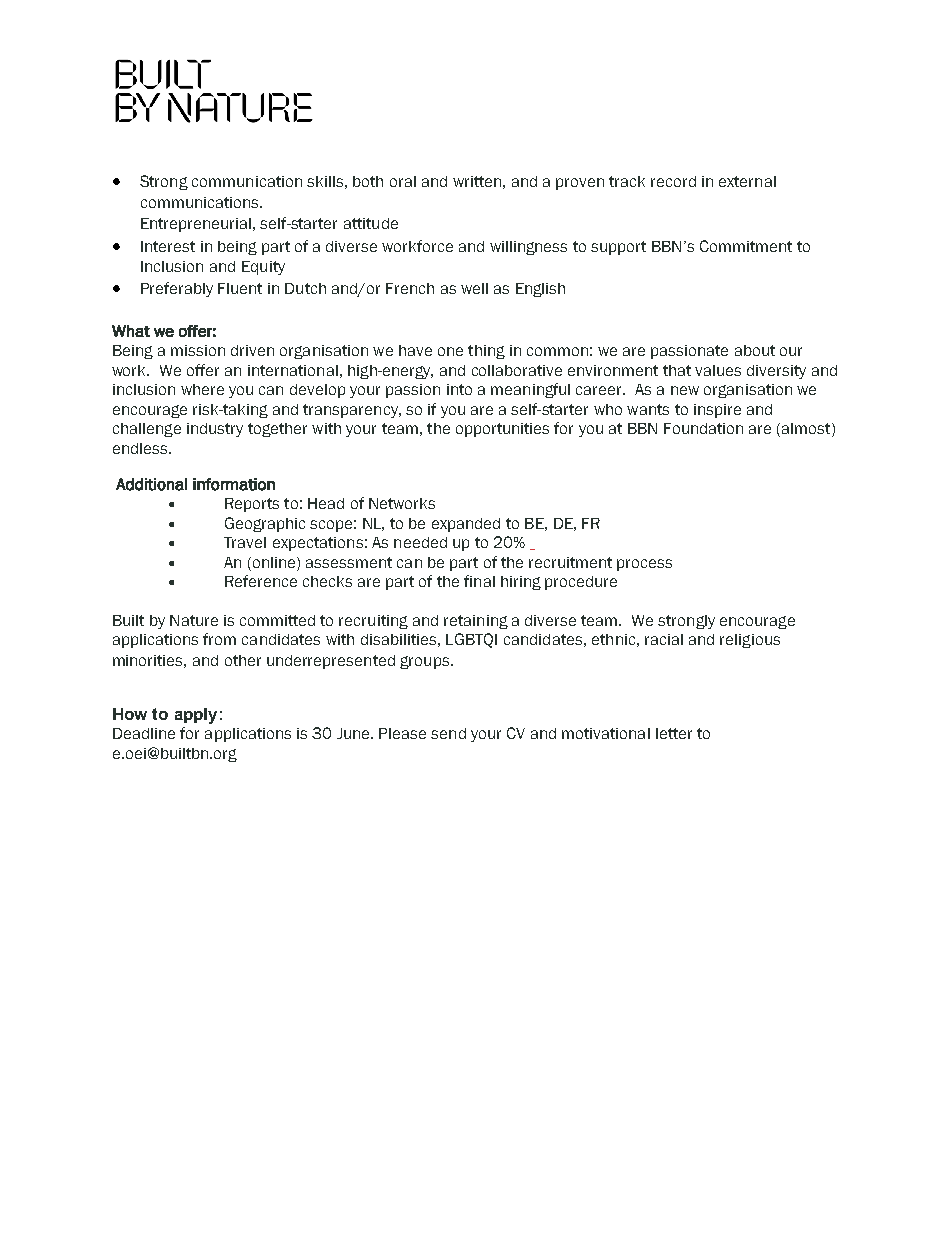 Image resolution: width=952 pixels, height=1233 pixels. Describe the element at coordinates (196, 225) in the screenshot. I see `Entrepreneurial` at that location.
